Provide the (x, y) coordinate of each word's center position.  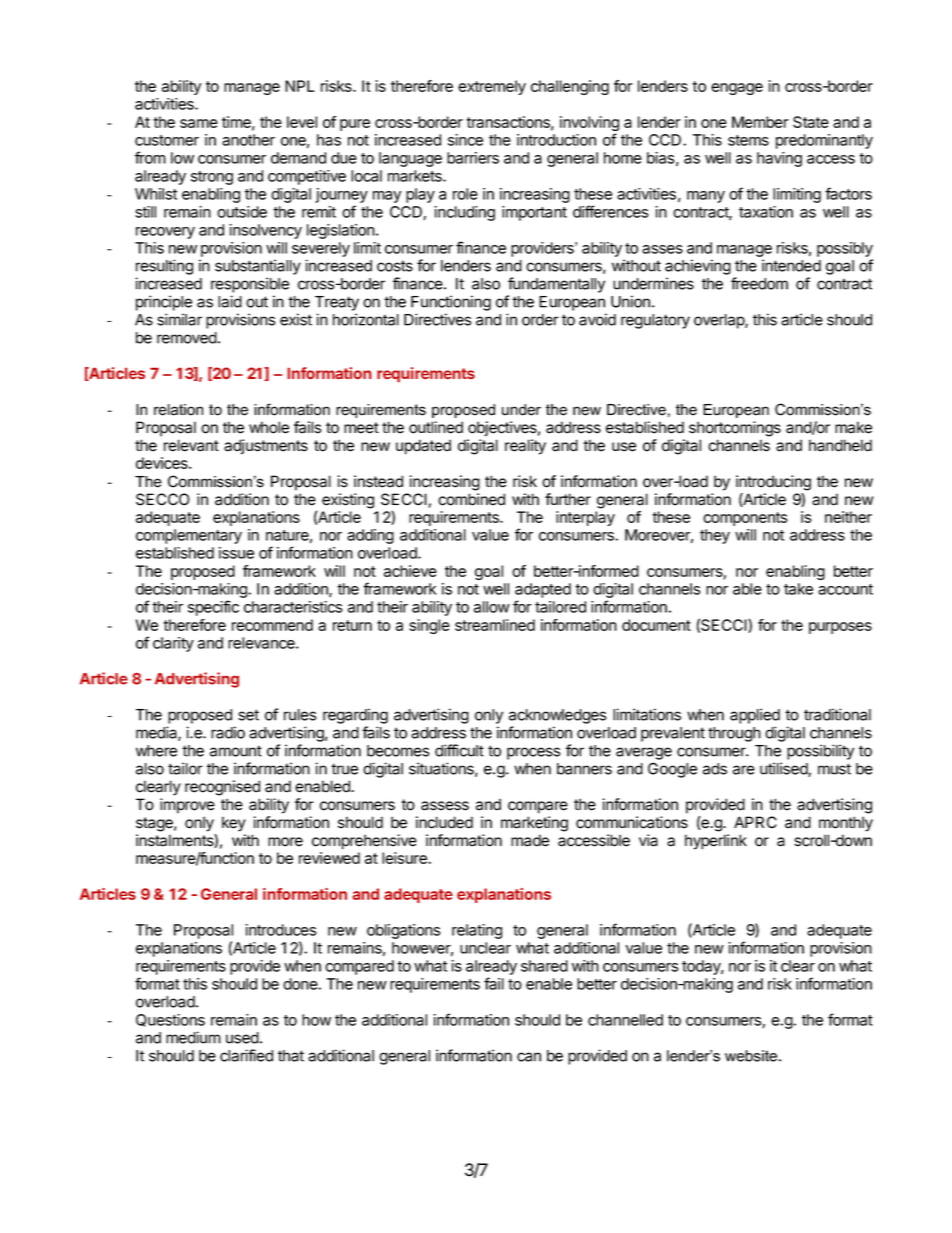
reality (525, 447)
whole (269, 427)
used (242, 1038)
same (199, 123)
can (529, 1057)
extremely (492, 87)
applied (755, 716)
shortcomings (735, 429)
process (533, 753)
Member (760, 122)
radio (228, 732)
